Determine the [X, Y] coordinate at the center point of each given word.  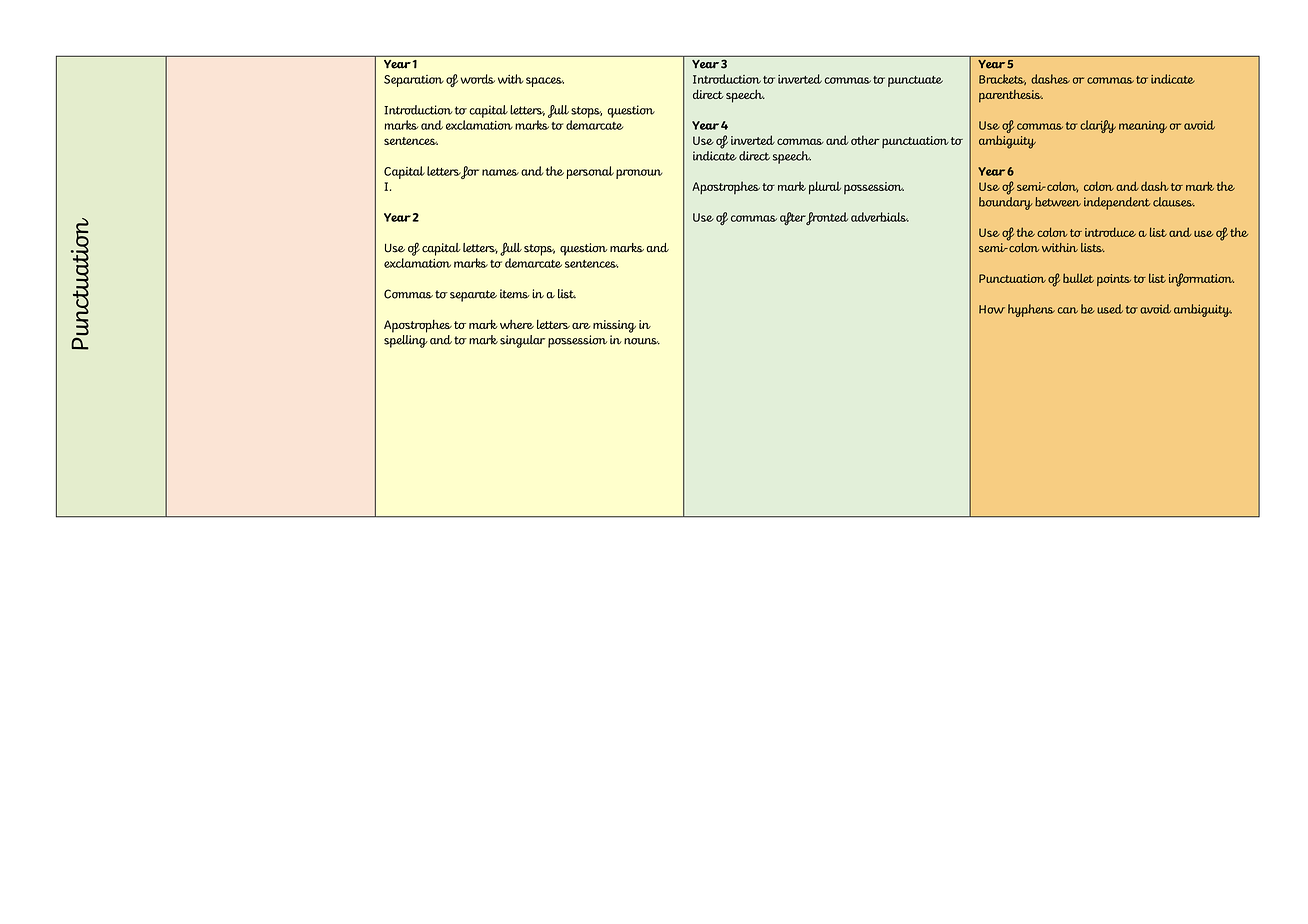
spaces [545, 82]
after [793, 218]
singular [522, 341]
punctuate [915, 81]
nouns [642, 341]
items [515, 294]
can [1068, 310]
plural [825, 188]
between [1058, 202]
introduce [1110, 232]
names [500, 172]
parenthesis [1011, 96]
